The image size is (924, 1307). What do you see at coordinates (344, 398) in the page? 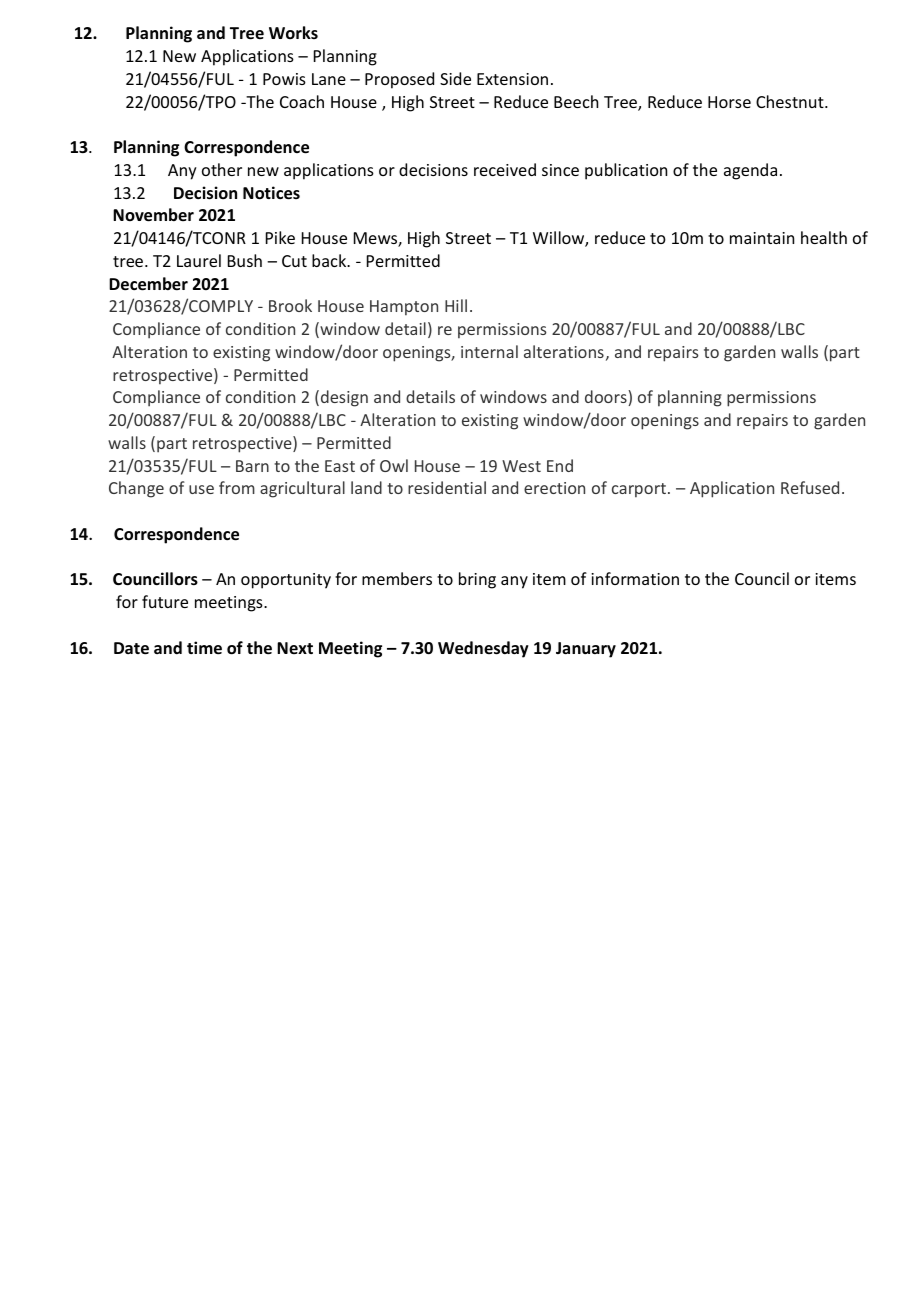
I see `design` at bounding box center [344, 398].
